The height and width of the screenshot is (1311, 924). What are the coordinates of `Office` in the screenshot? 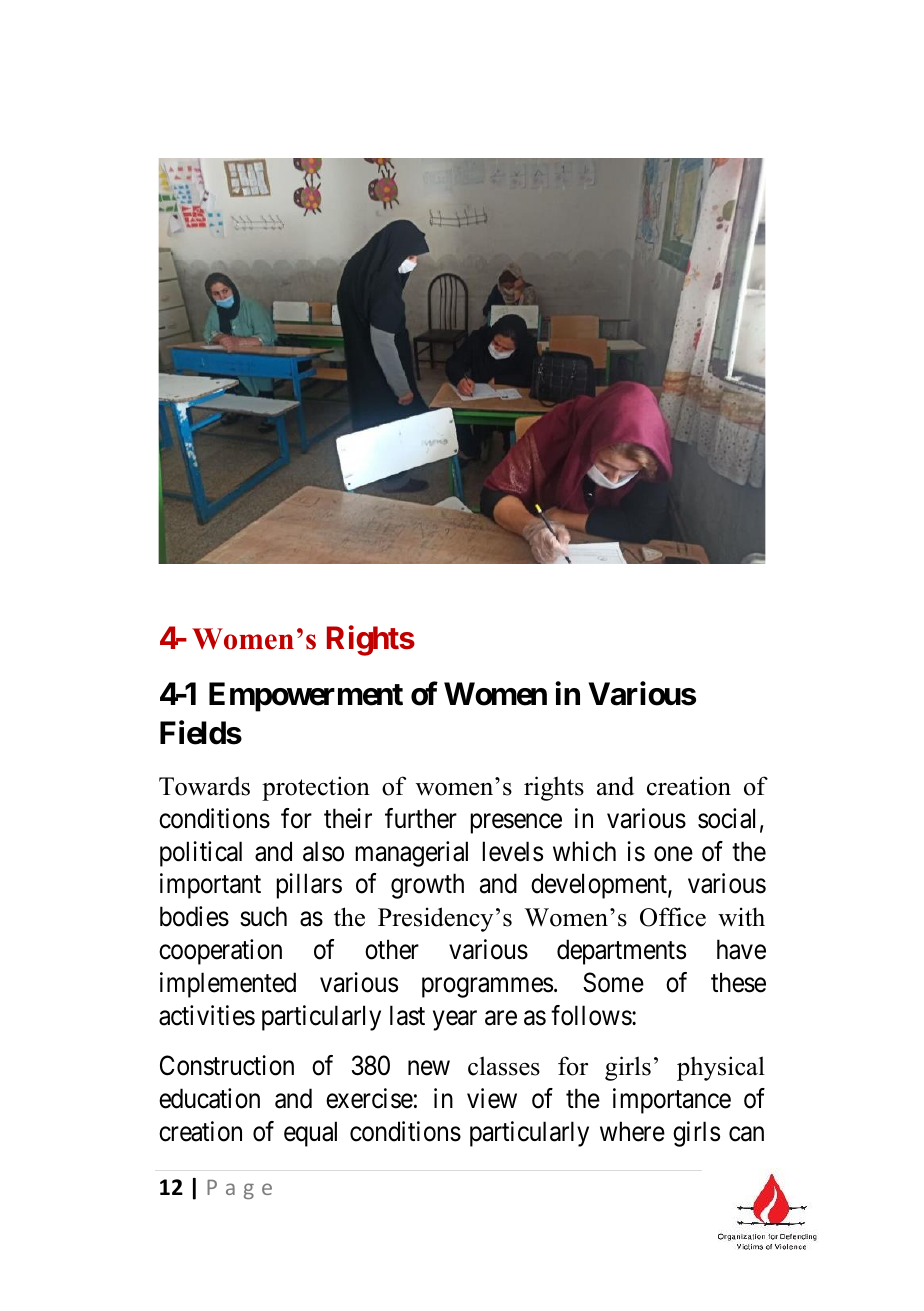 It's located at (673, 917).
